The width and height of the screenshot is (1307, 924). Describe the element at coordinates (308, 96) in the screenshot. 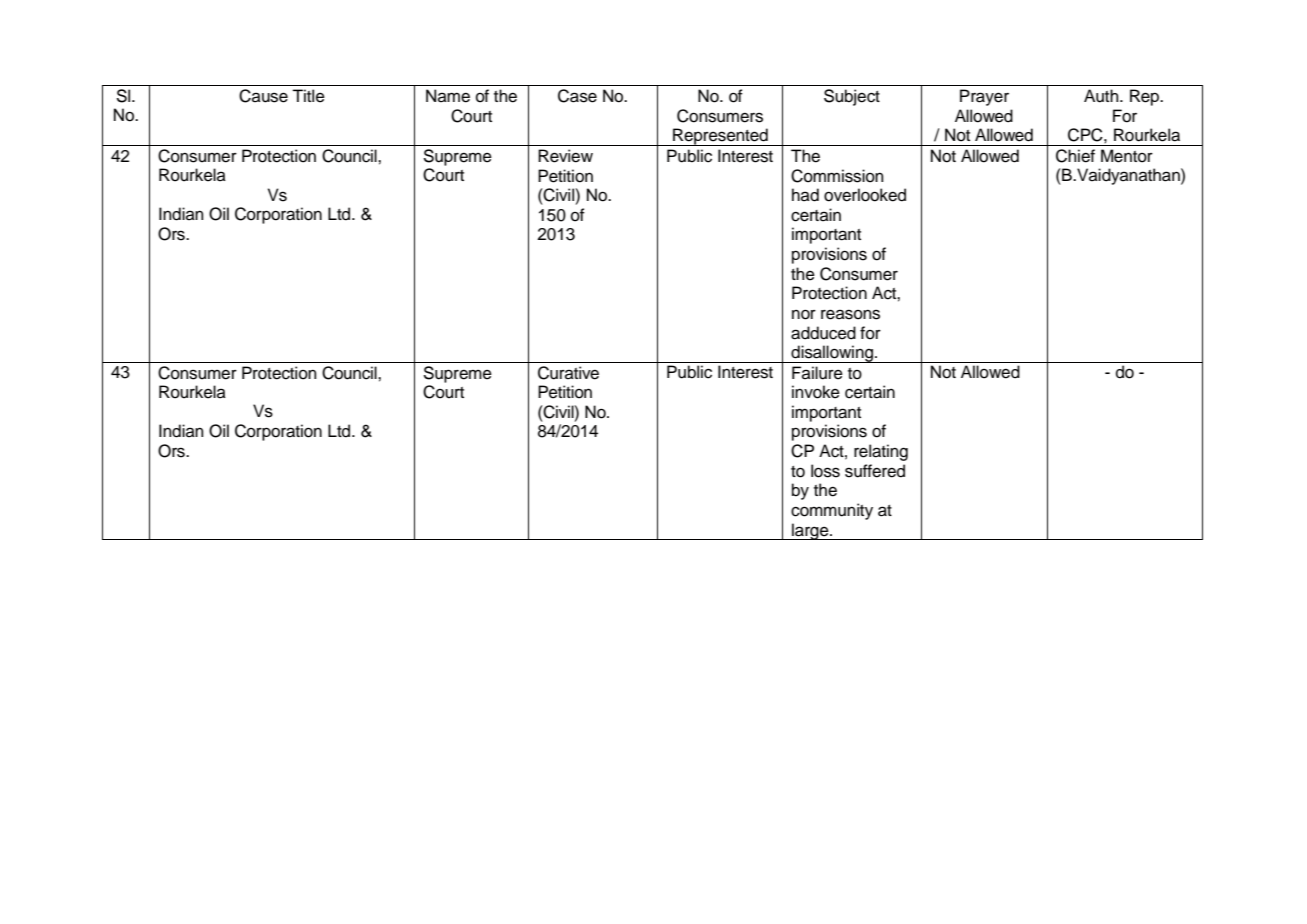

I see `Title` at that location.
